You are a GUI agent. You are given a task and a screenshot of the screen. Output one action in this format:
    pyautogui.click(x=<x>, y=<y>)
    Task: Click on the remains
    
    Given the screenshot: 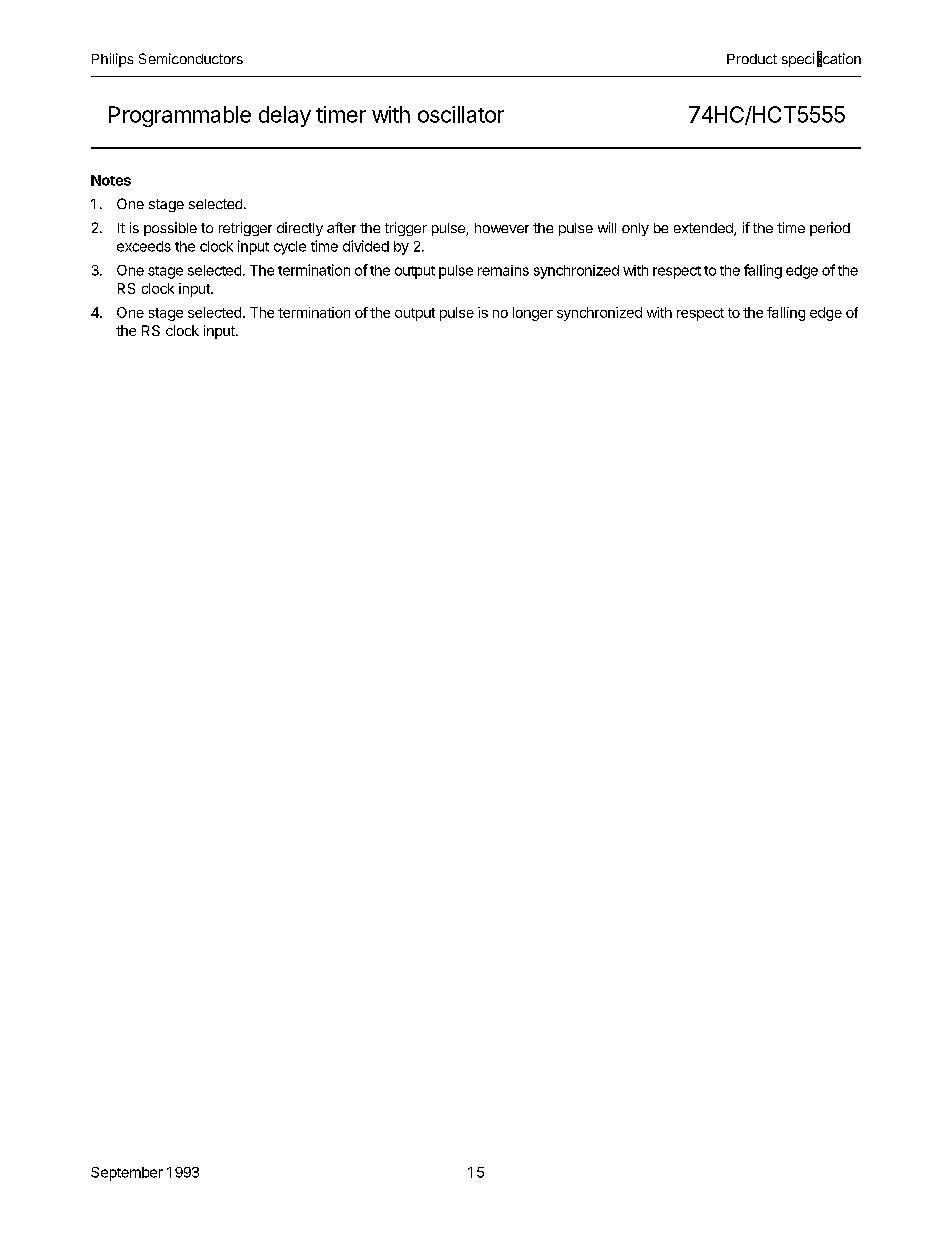 What is the action you would take?
    pyautogui.click(x=503, y=270)
